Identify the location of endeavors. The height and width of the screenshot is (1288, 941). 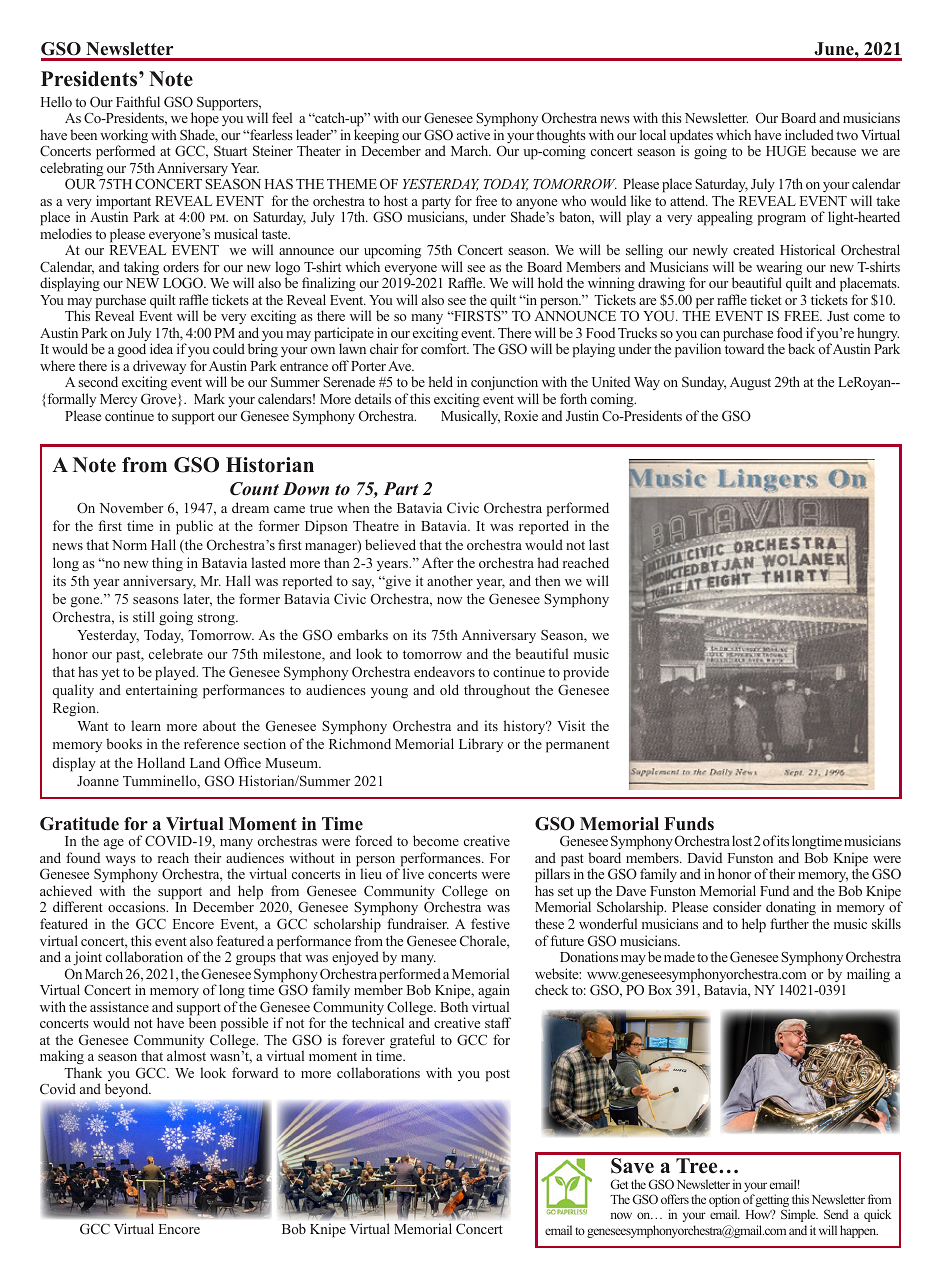
(444, 671).
